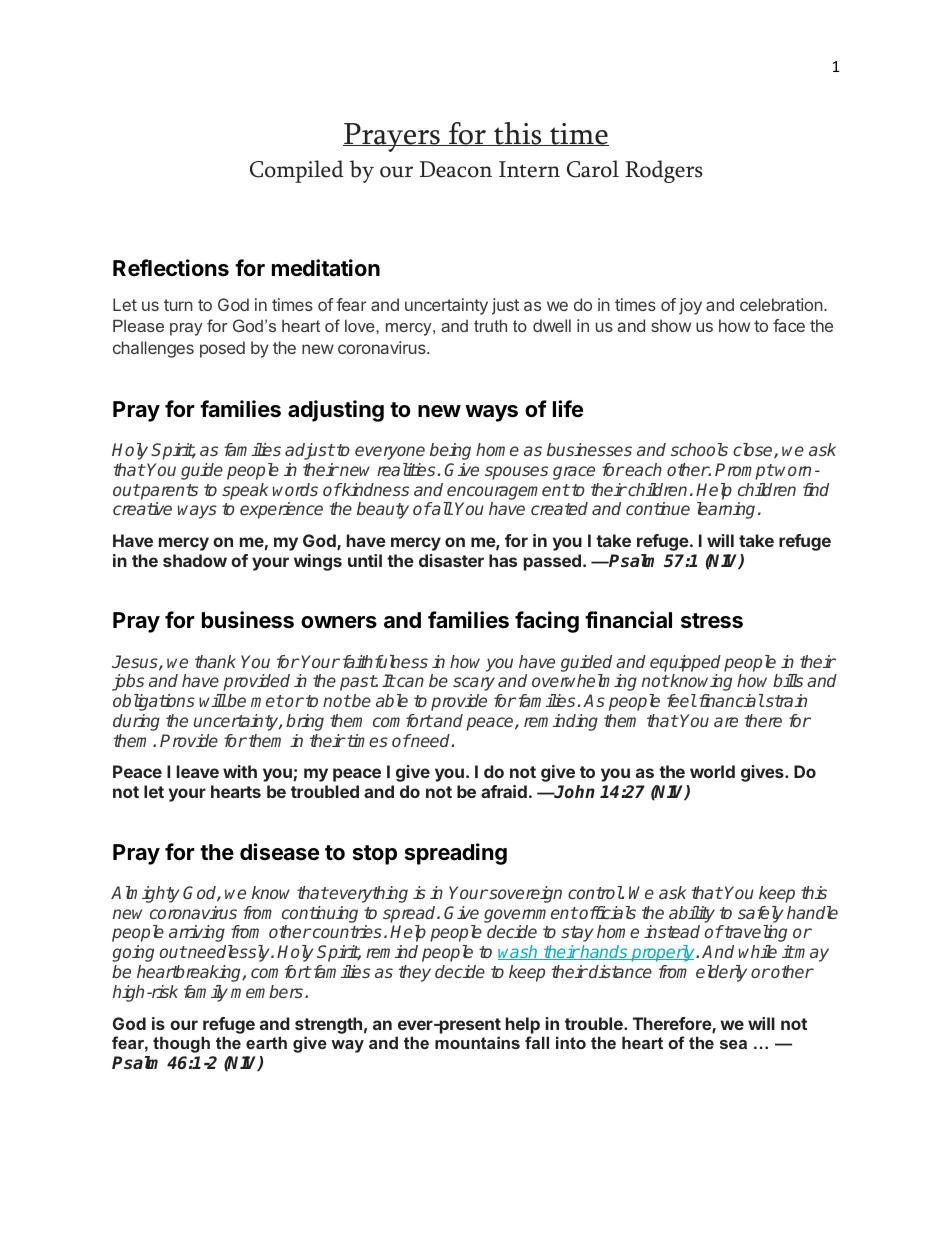 Image resolution: width=952 pixels, height=1233 pixels. What do you see at coordinates (206, 993) in the screenshot?
I see `family` at bounding box center [206, 993].
